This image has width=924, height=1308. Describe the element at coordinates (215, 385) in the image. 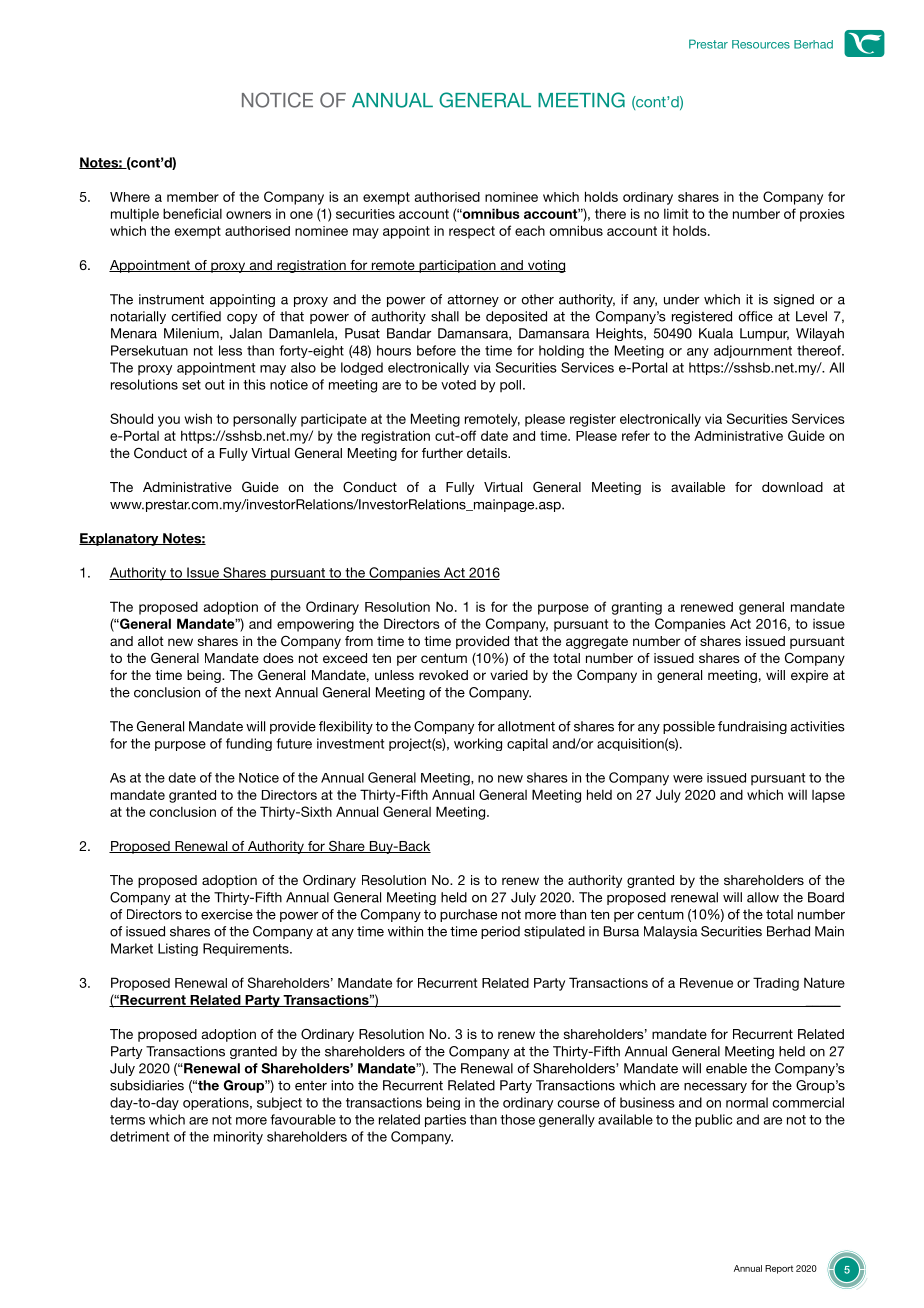

I see `out` at that location.
